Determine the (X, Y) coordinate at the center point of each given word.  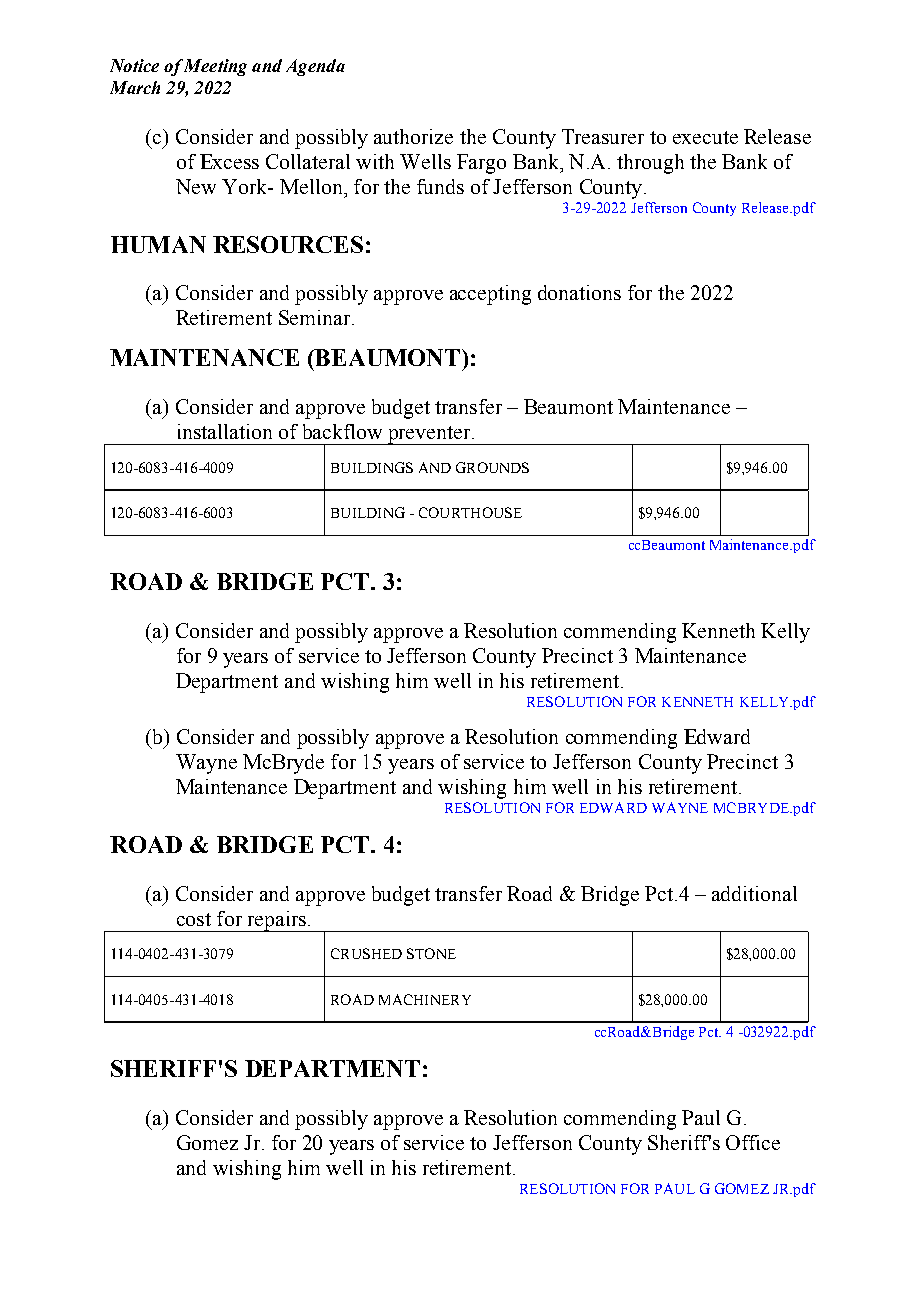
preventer (428, 435)
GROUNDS (492, 467)
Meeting (215, 67)
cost (194, 919)
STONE (431, 953)
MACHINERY (425, 999)
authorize (413, 136)
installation (225, 431)
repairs (276, 921)
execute (705, 137)
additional (754, 893)
